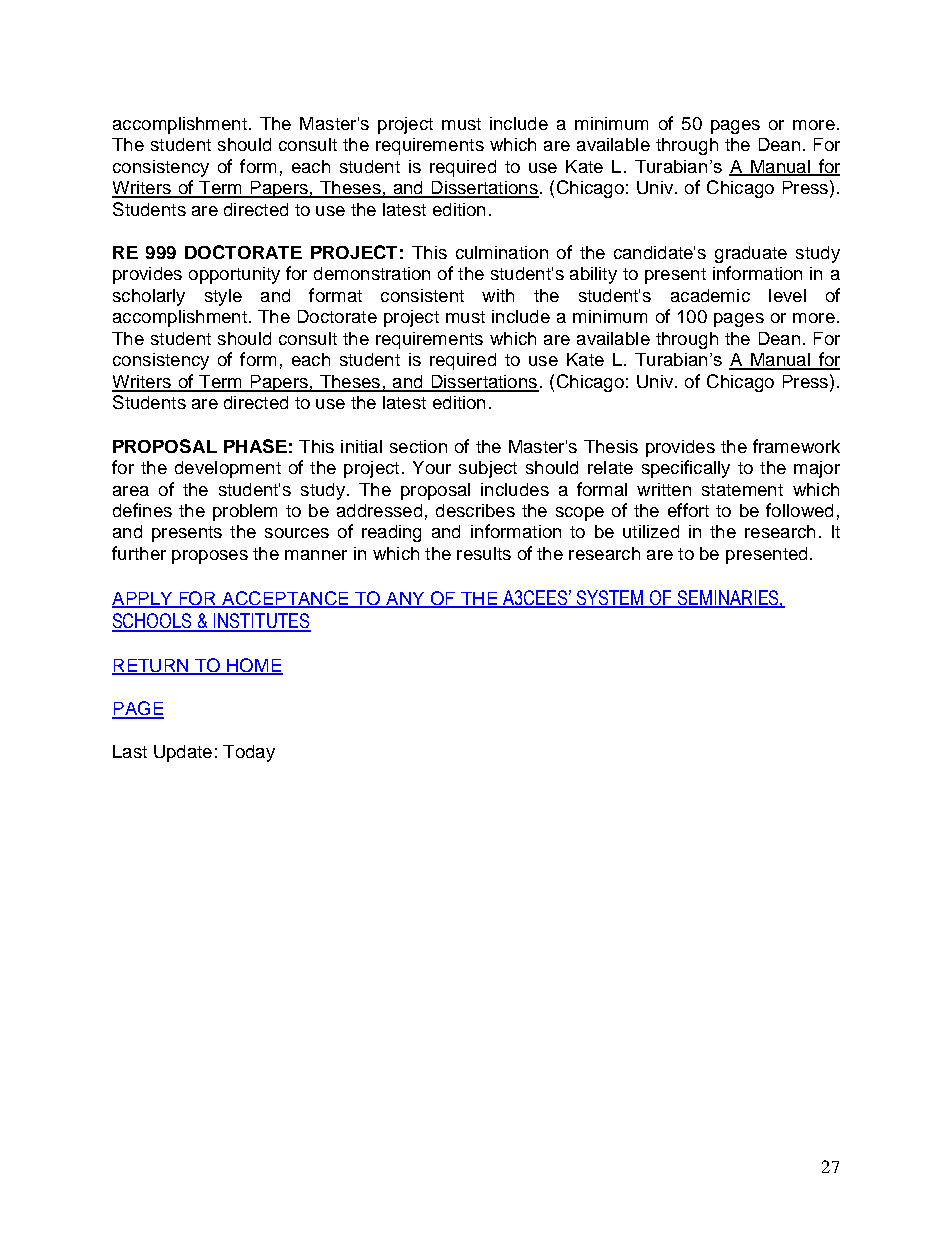 This page has width=952, height=1233. I want to click on culmination, so click(502, 252).
